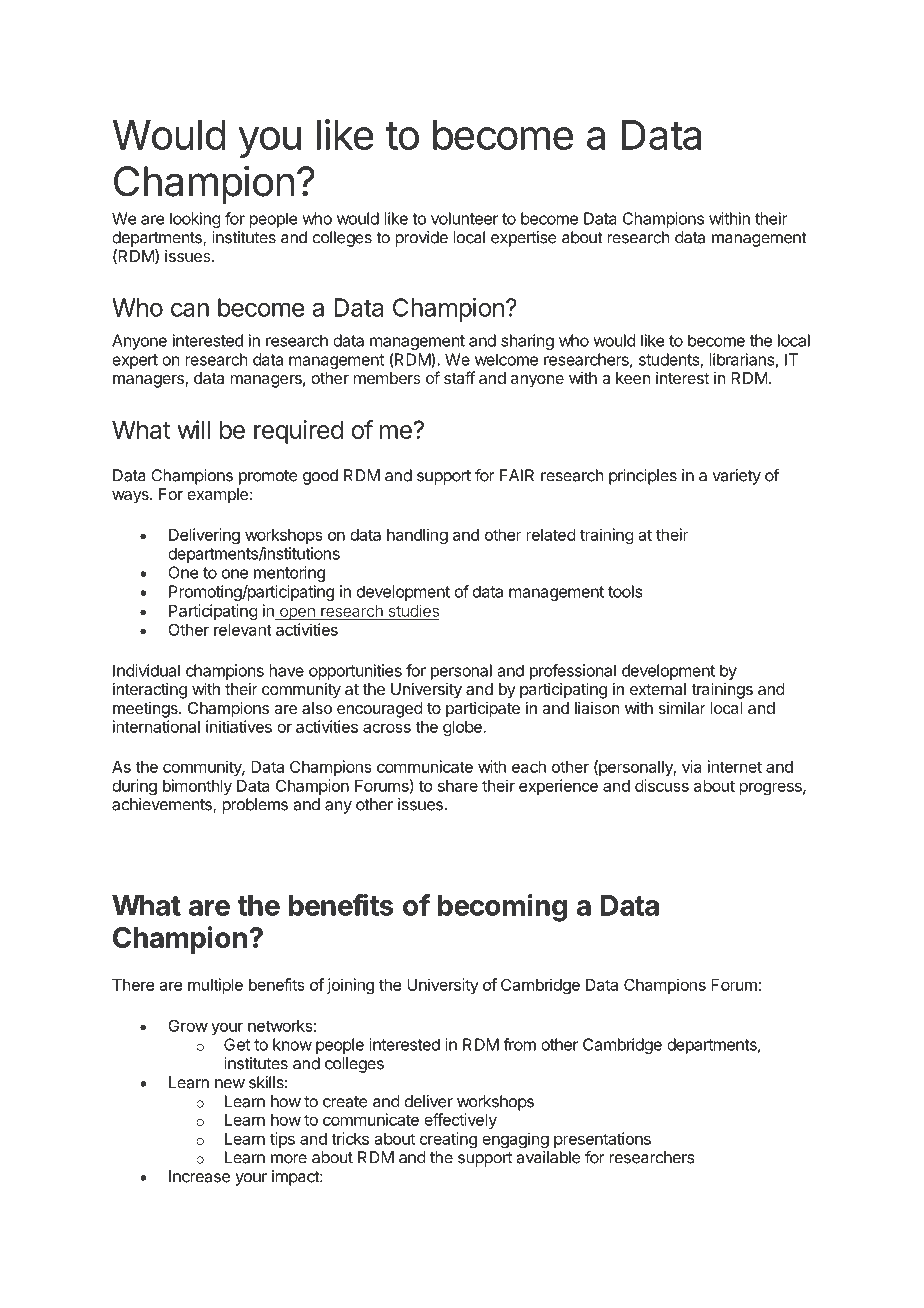  What do you see at coordinates (602, 1141) in the screenshot?
I see `presentations` at bounding box center [602, 1141].
